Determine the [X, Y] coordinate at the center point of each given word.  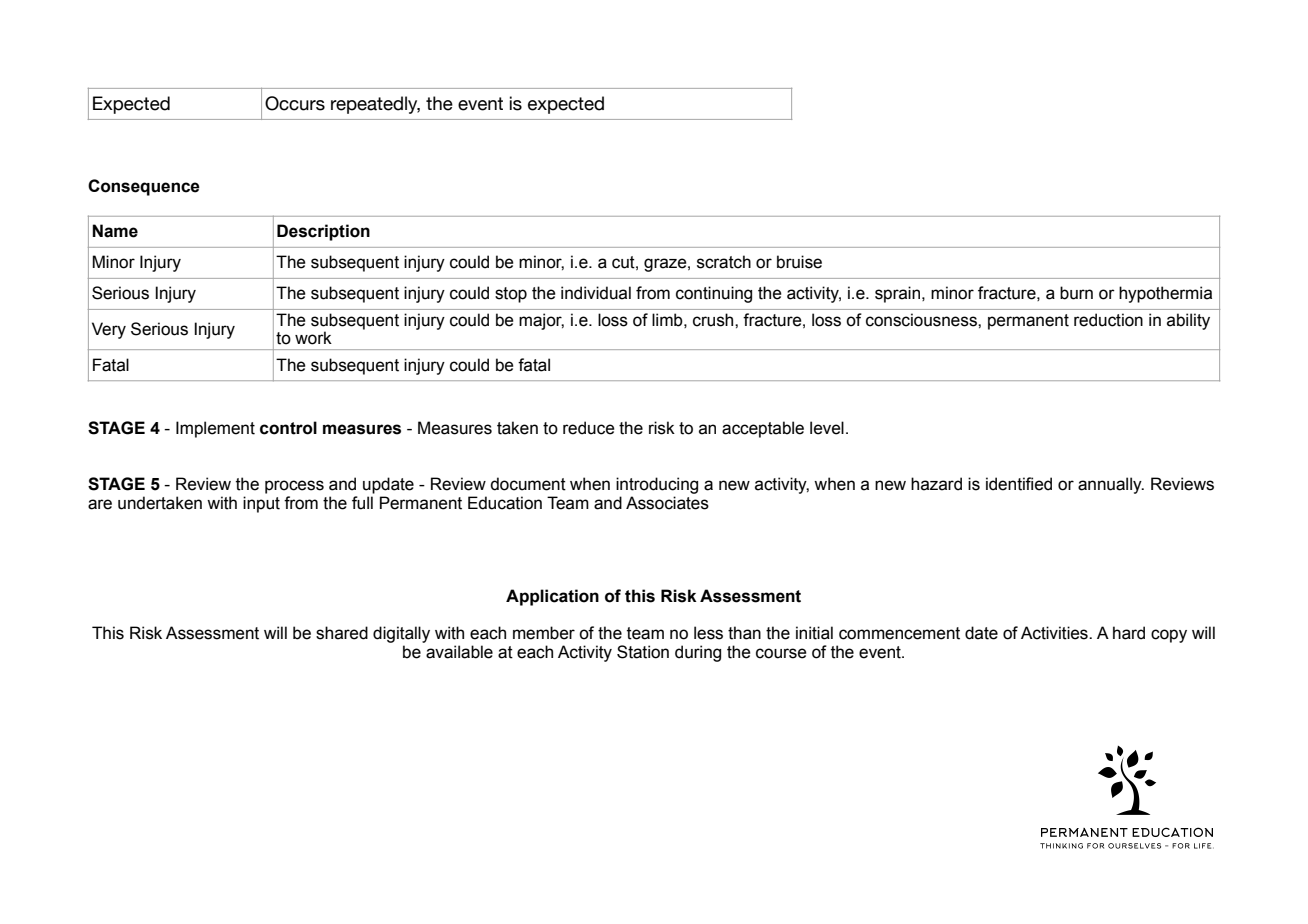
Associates [667, 503]
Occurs [295, 103]
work [313, 338]
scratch [724, 262]
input [261, 504]
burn [1076, 293]
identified [1019, 484]
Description [323, 232]
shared [342, 633]
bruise [799, 262]
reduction [1108, 320]
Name [115, 231]
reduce [589, 428]
